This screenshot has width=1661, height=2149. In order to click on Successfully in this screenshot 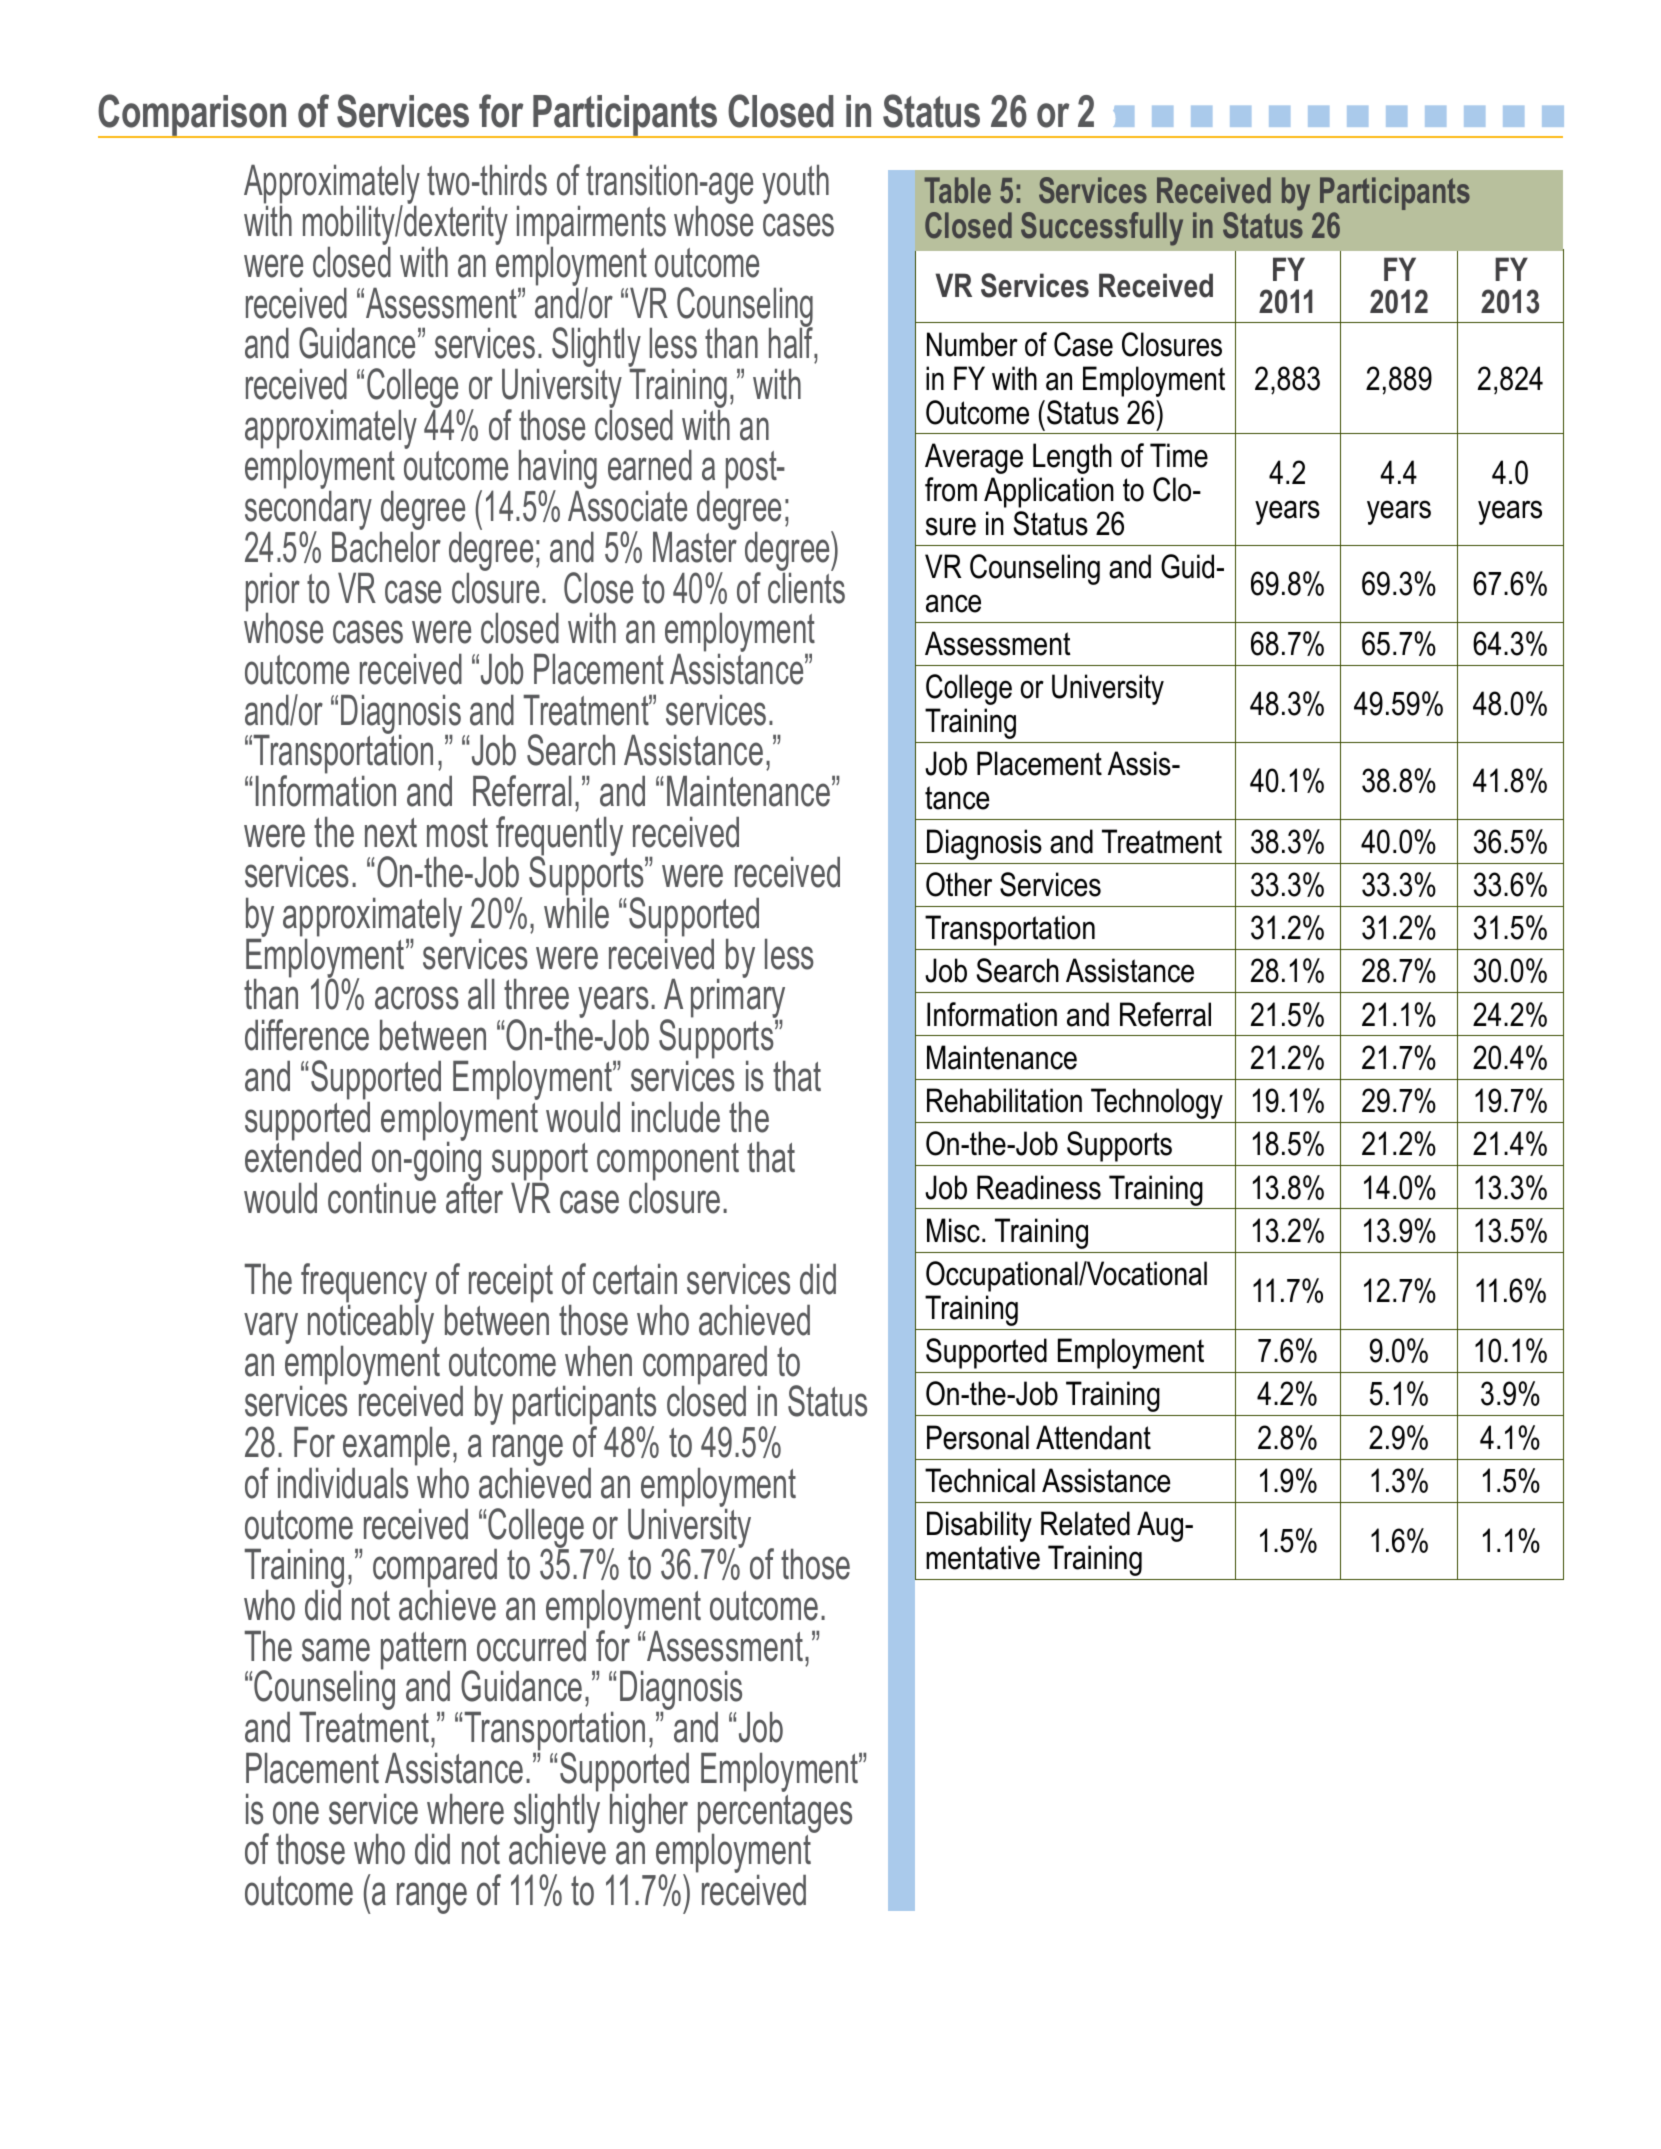, I will do `click(1102, 229)`.
